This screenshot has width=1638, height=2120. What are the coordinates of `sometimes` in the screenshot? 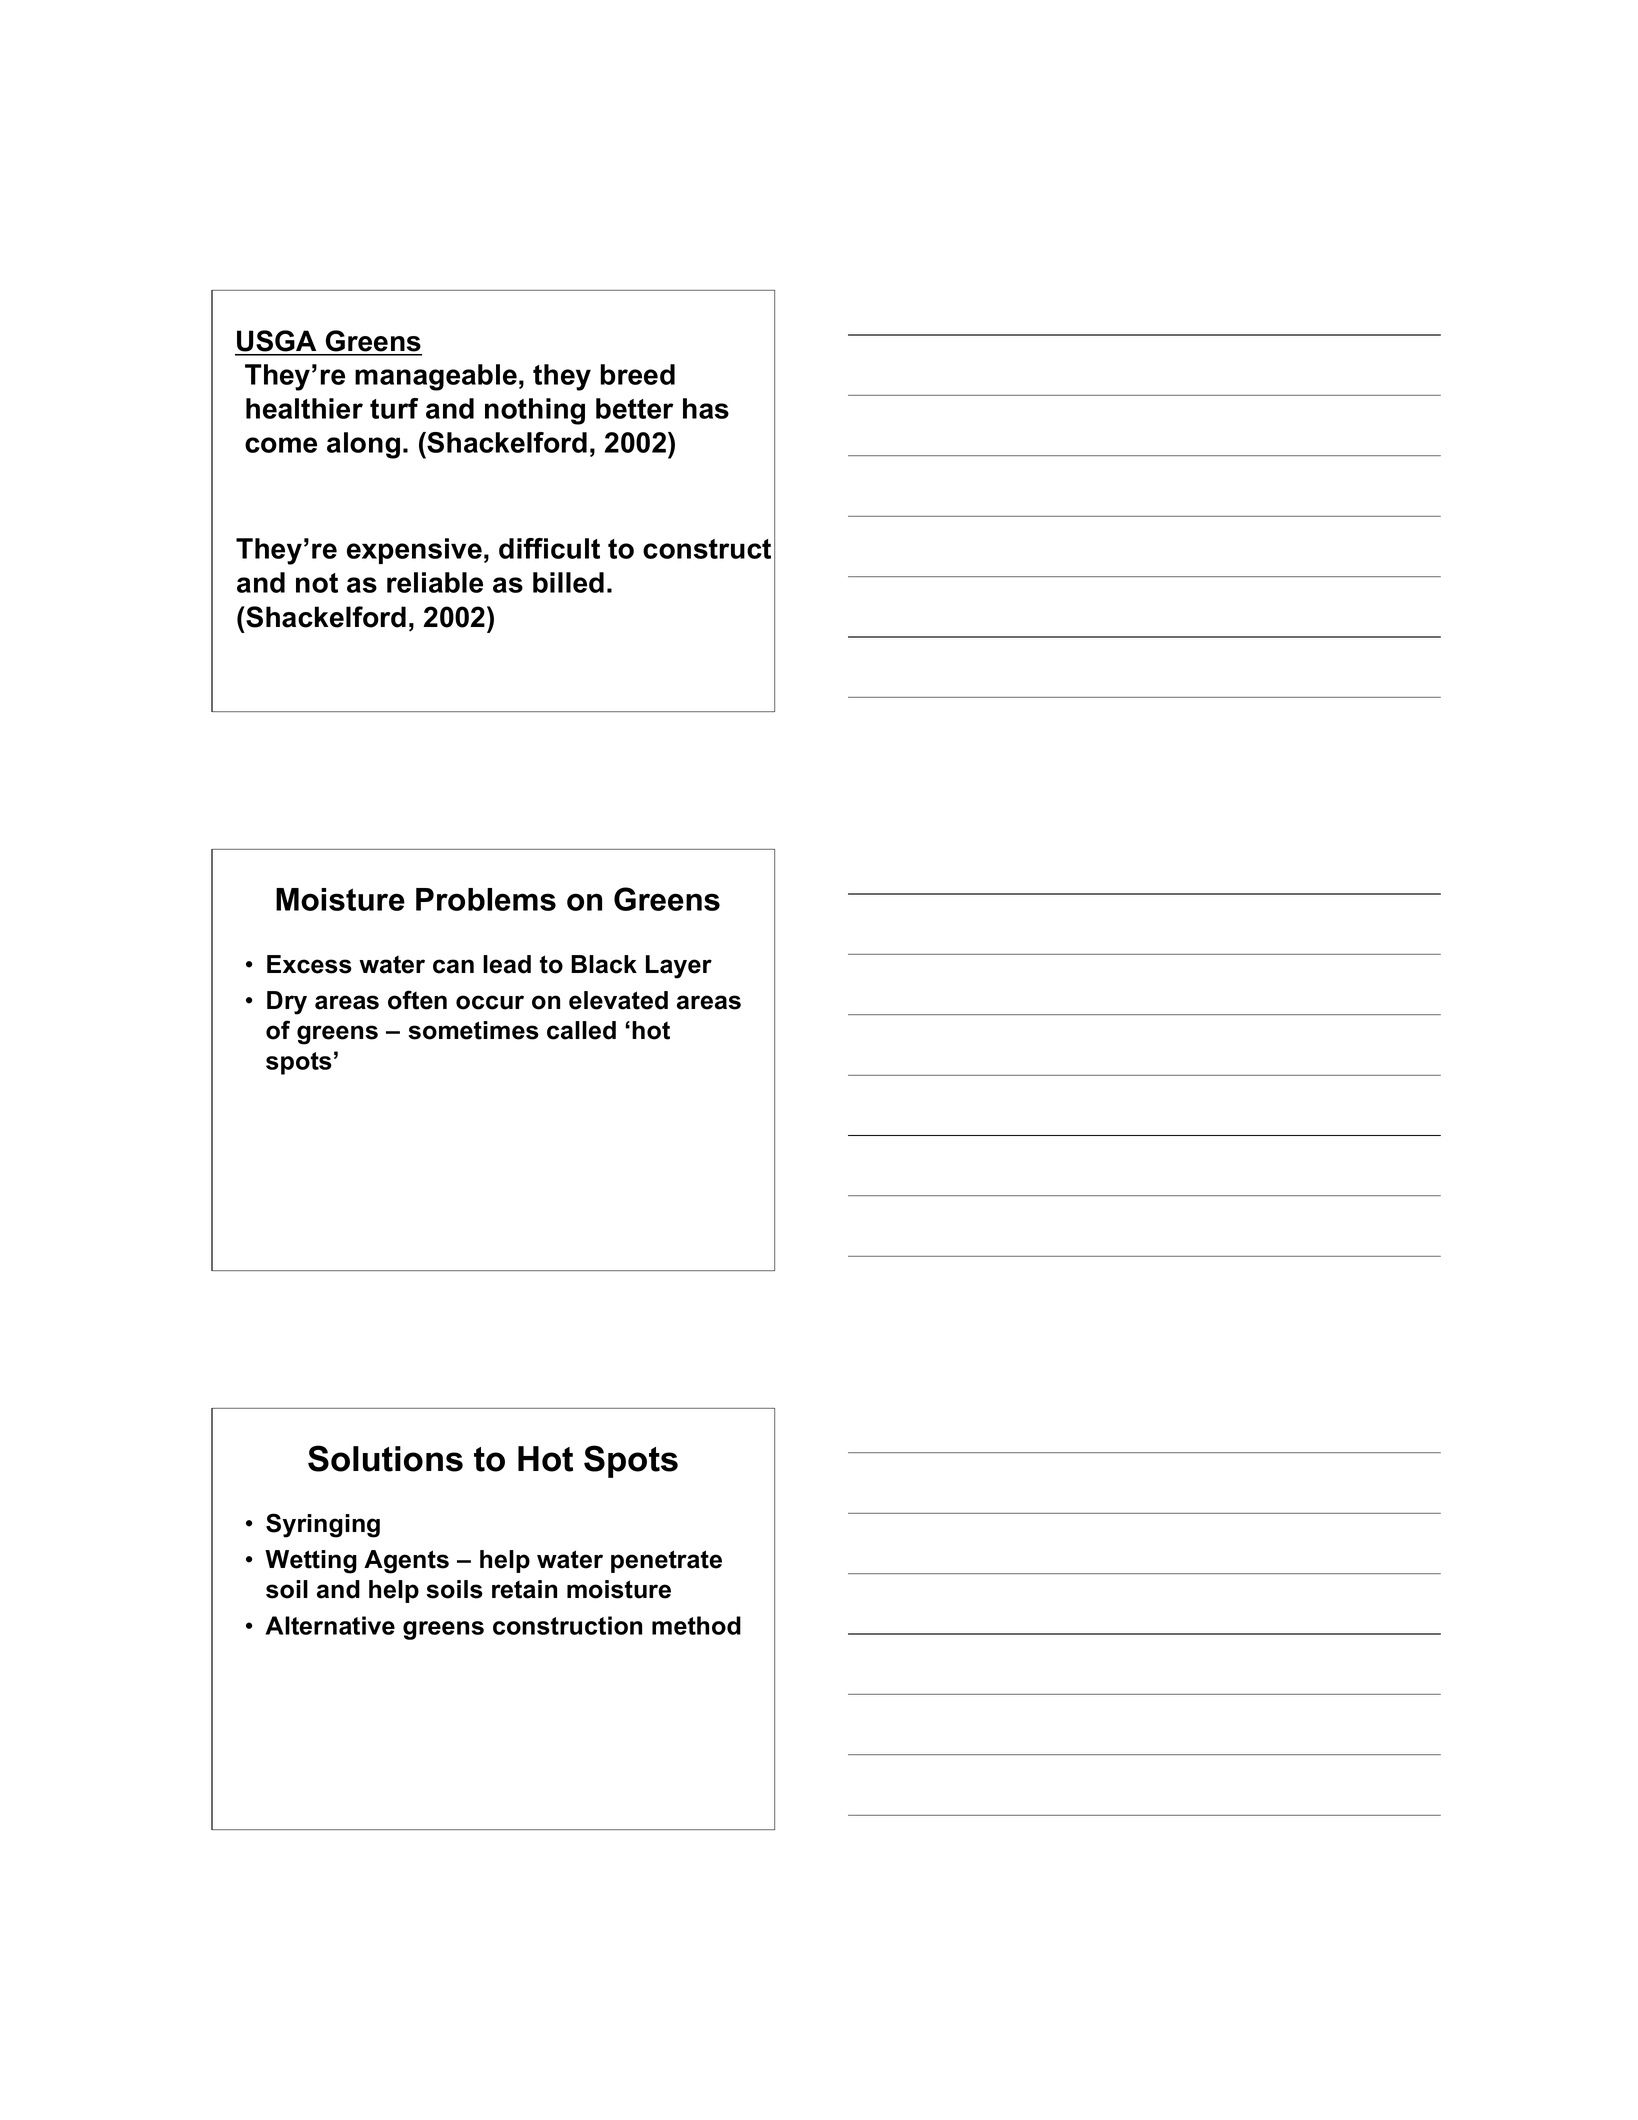 It's located at (473, 1030).
